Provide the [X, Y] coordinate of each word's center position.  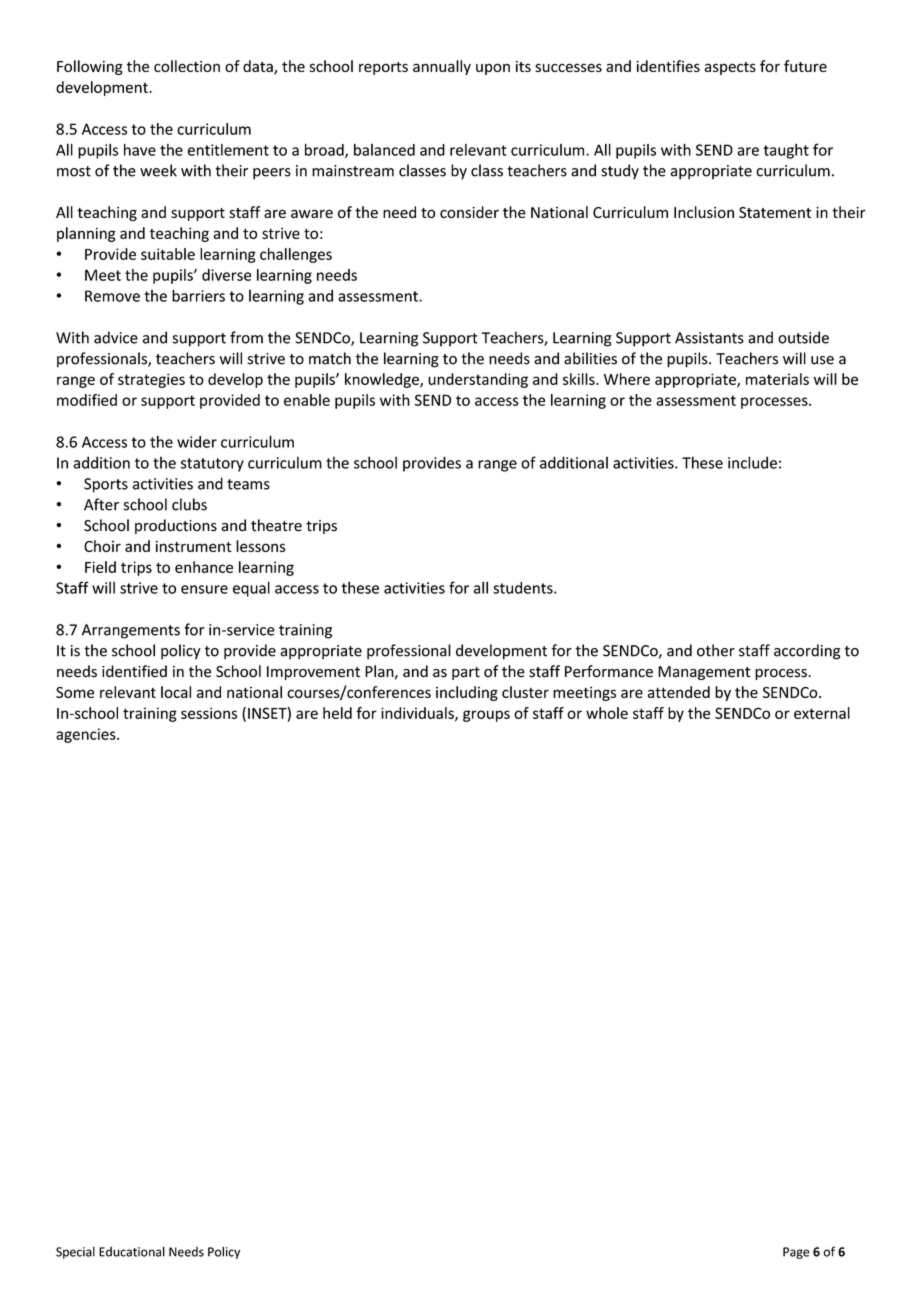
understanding [478, 380]
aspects [730, 68]
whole [607, 713]
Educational [132, 1251]
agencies [87, 735]
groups [486, 716]
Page [796, 1253]
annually [442, 67]
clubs [189, 504]
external [822, 713]
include [752, 462]
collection [187, 66]
